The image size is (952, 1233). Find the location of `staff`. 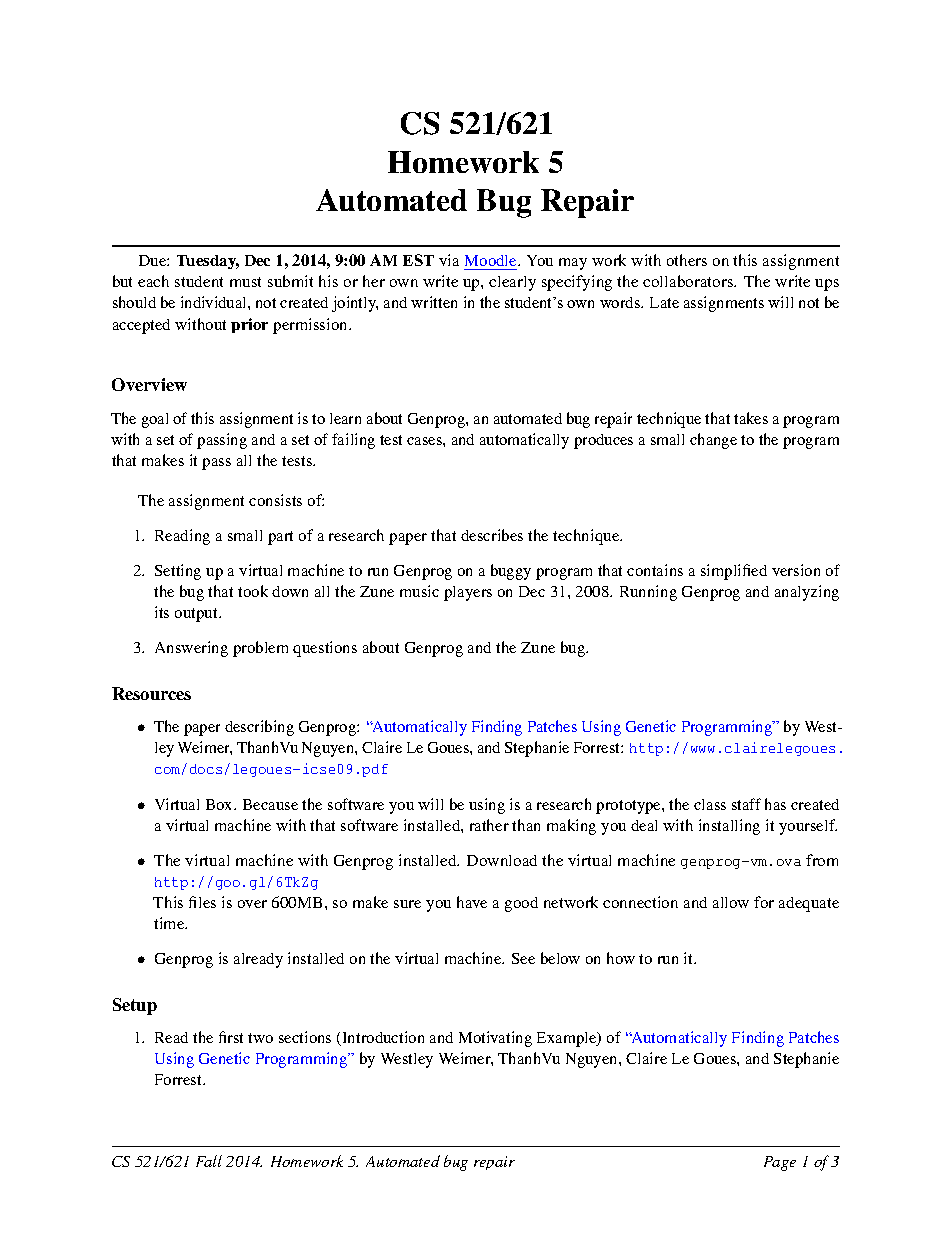

staff is located at coordinates (746, 804).
